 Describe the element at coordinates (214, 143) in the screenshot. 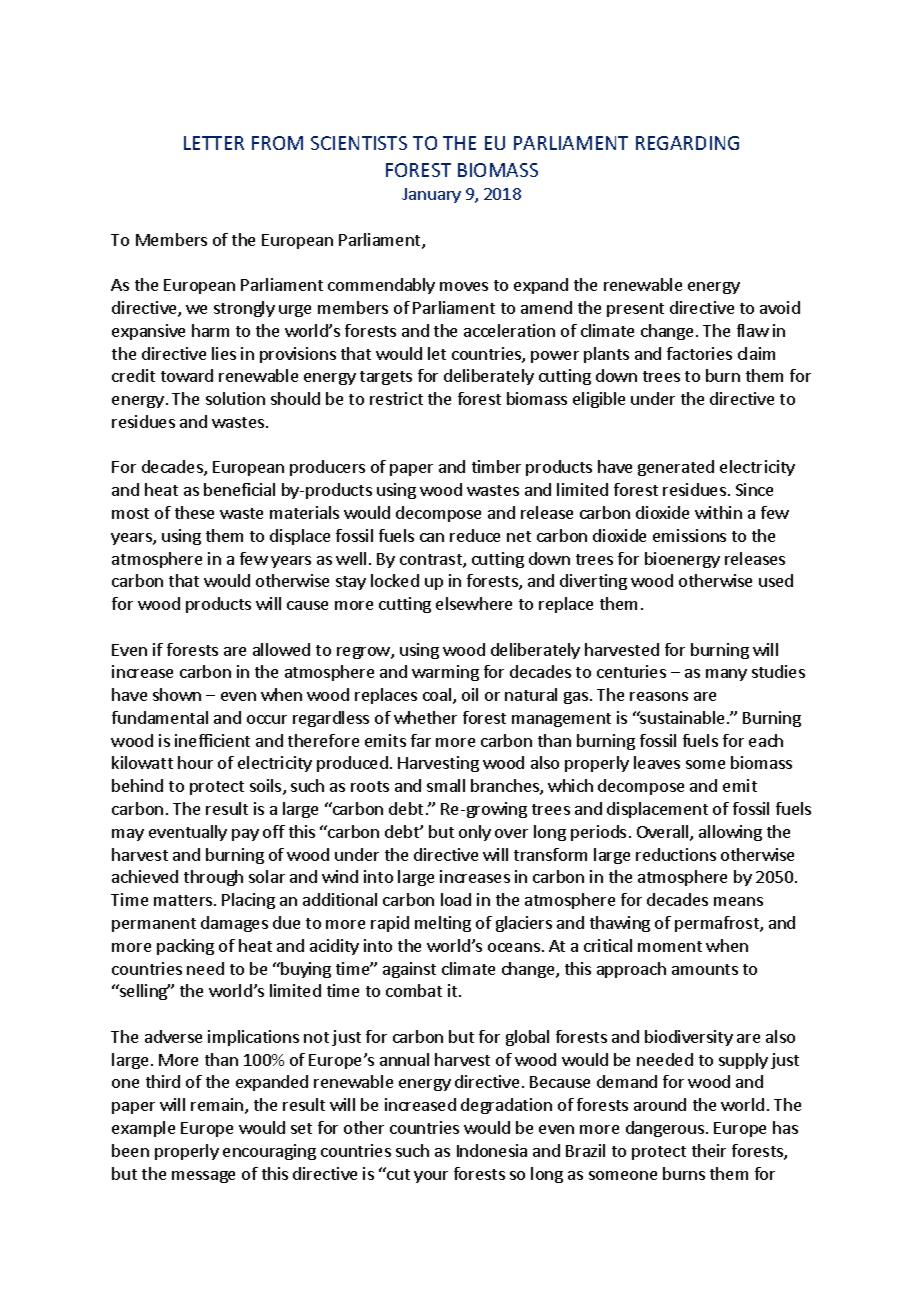

I see `LETTER` at that location.
